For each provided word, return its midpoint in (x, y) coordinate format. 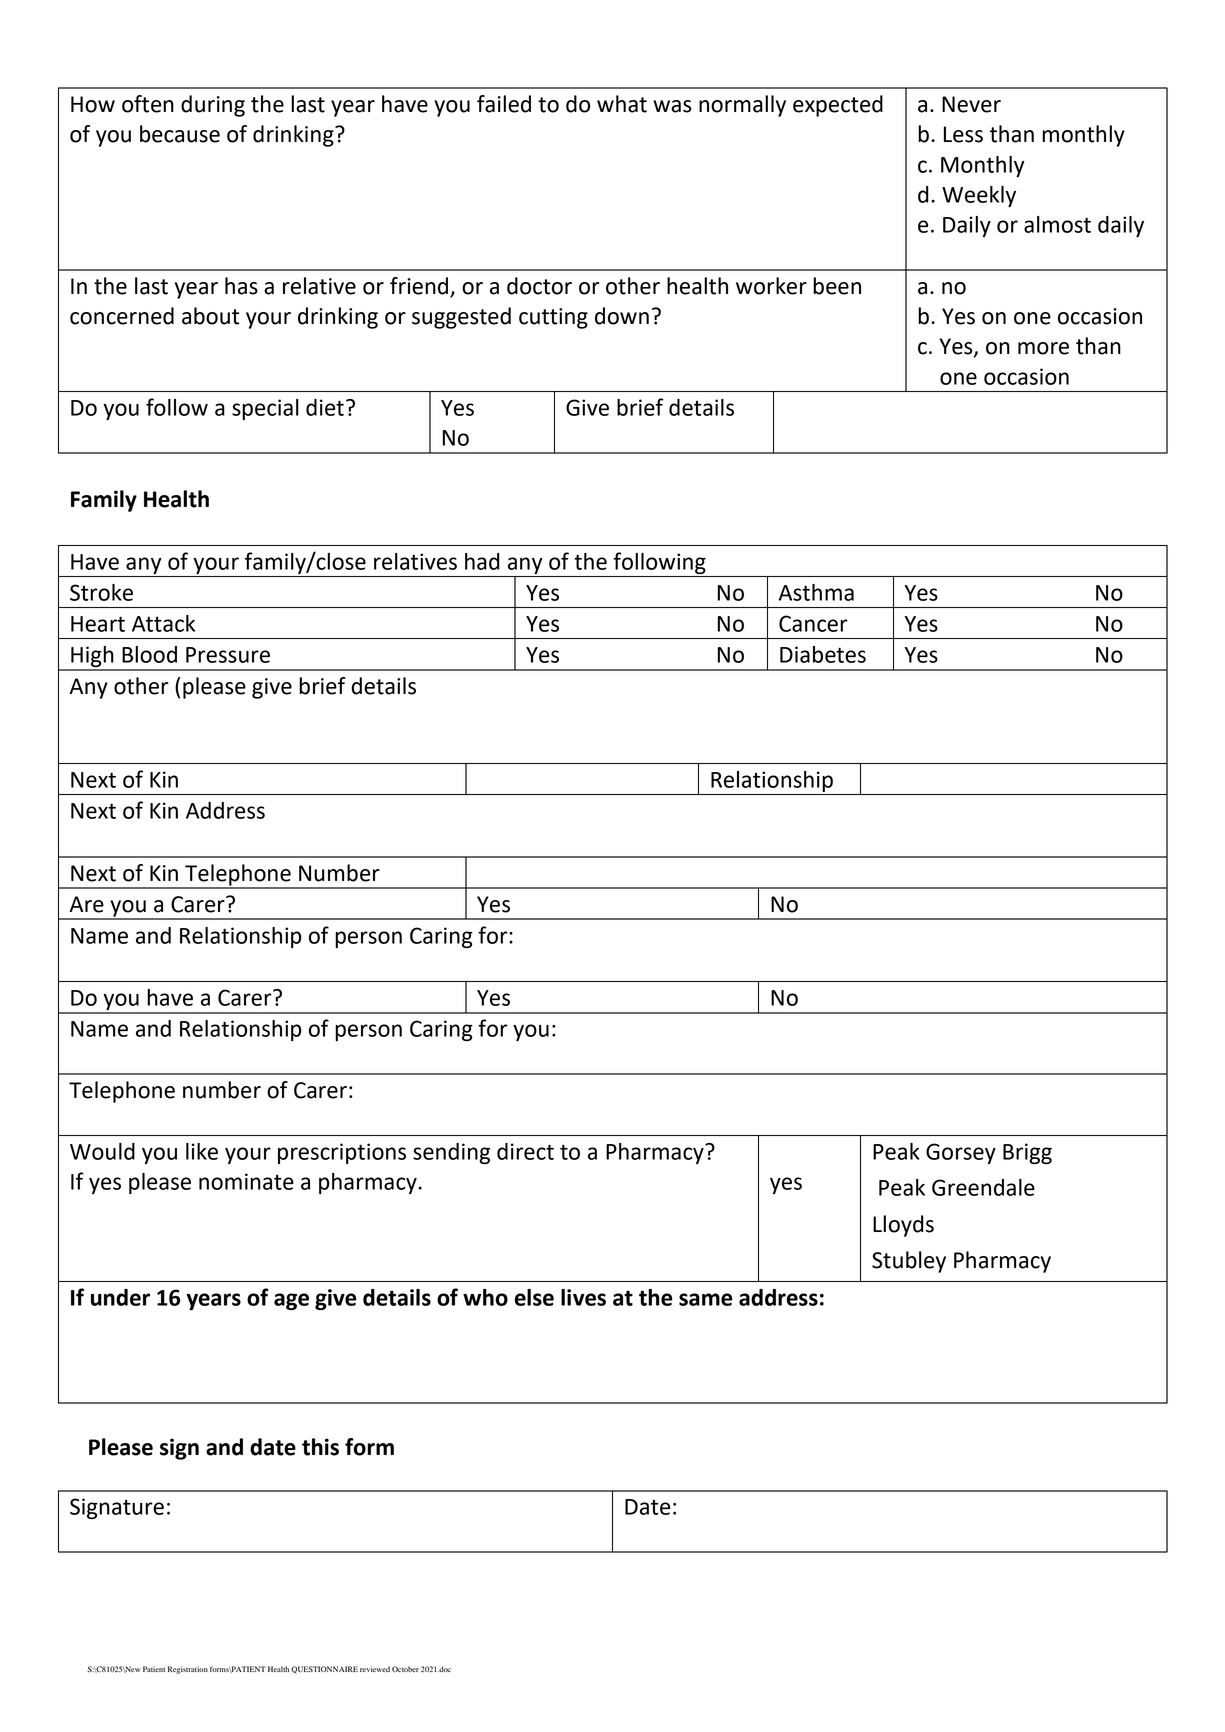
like (202, 1151)
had (482, 561)
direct (525, 1151)
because (180, 134)
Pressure (228, 655)
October (405, 1669)
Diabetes (823, 654)
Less (963, 134)
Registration (188, 1670)
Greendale (983, 1187)
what (622, 104)
